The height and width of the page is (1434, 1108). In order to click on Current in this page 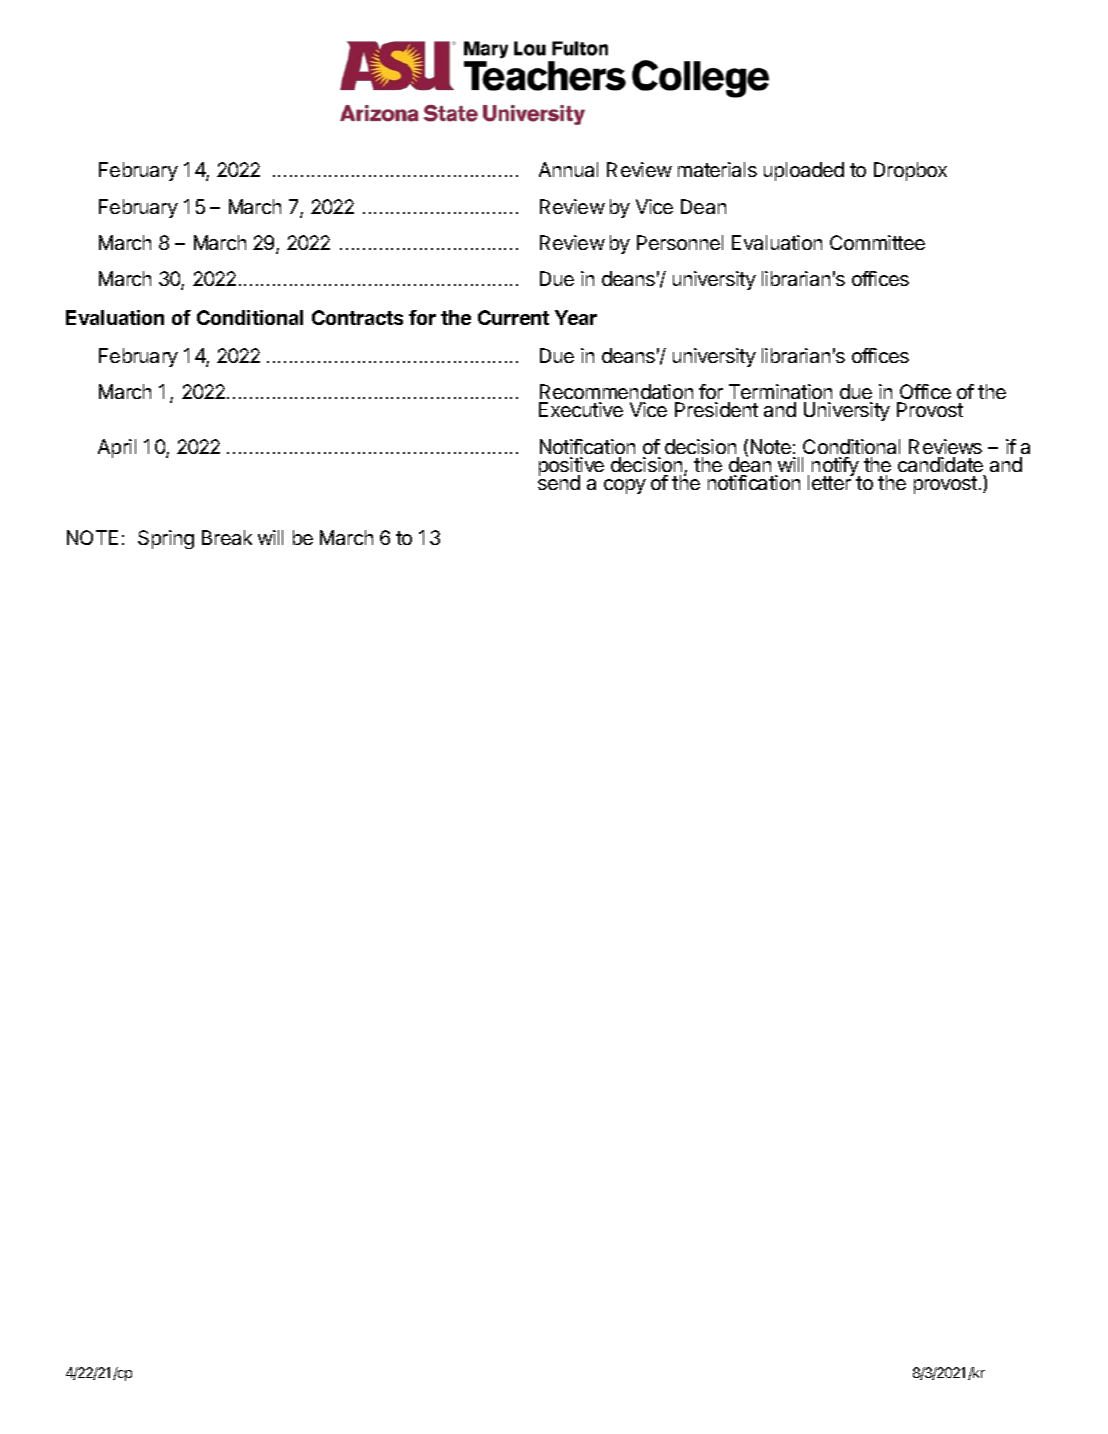, I will do `click(513, 317)`.
